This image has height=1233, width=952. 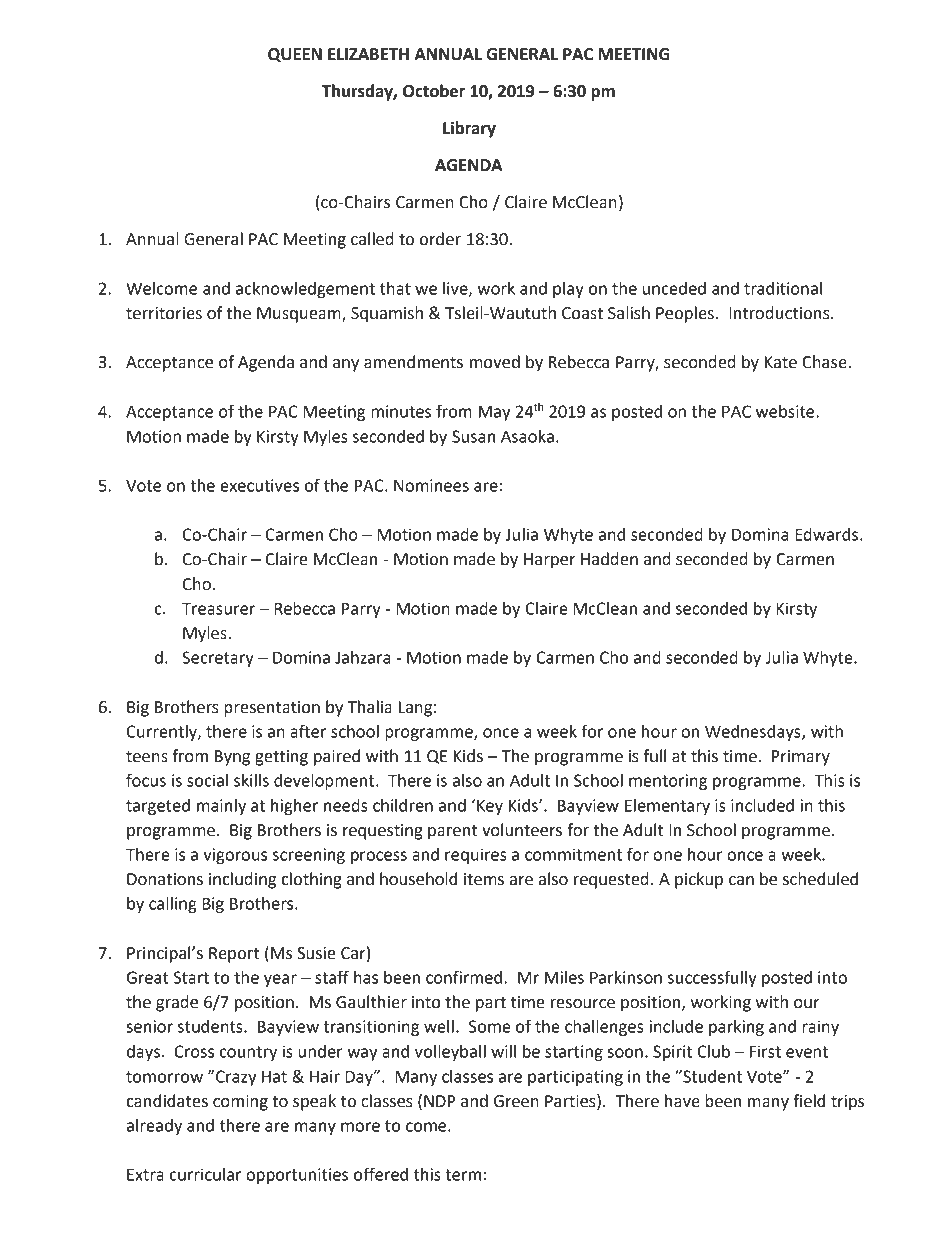 What do you see at coordinates (495, 362) in the image?
I see `moved` at bounding box center [495, 362].
